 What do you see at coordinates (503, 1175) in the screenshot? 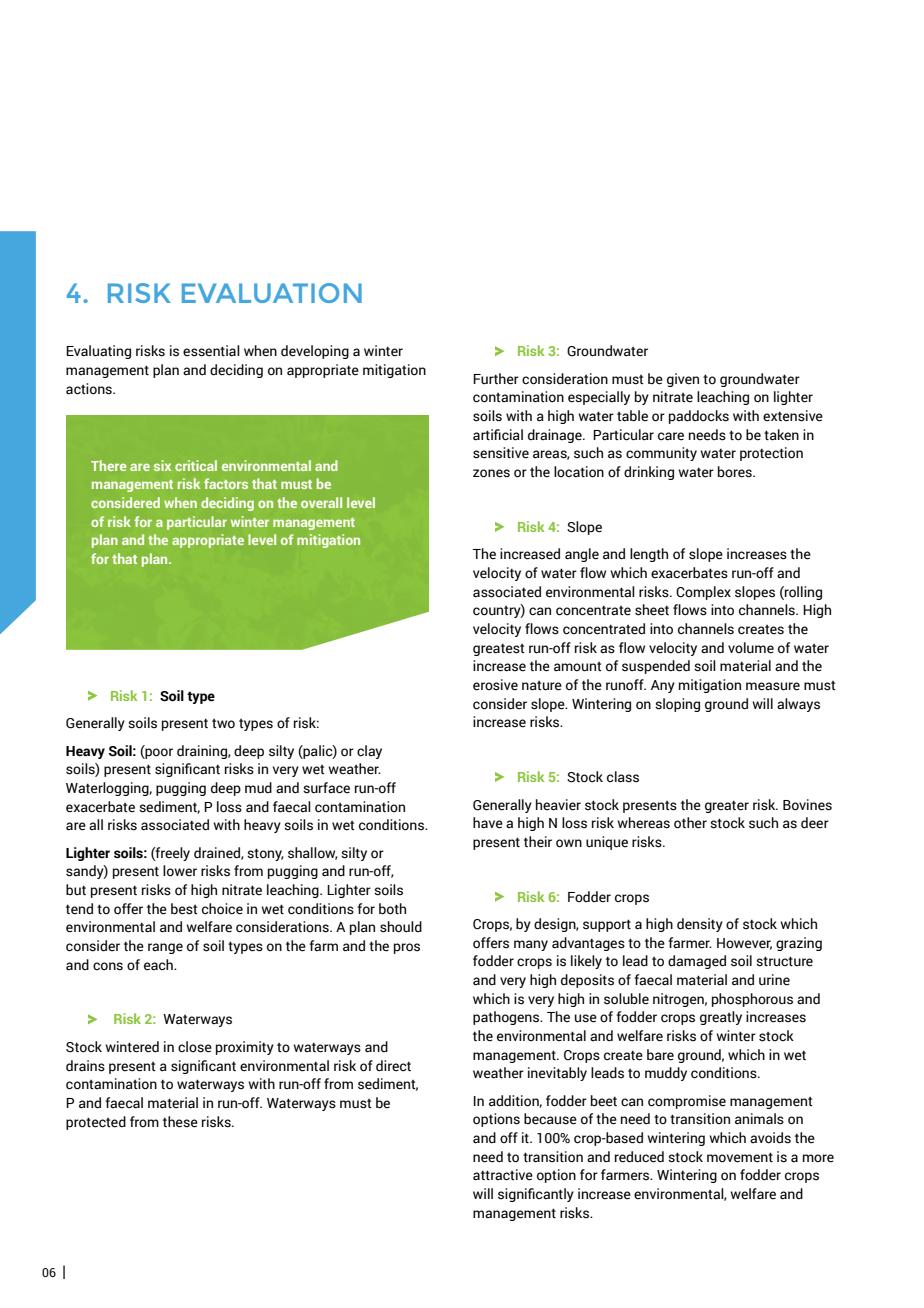
I see `attractive` at bounding box center [503, 1175].
